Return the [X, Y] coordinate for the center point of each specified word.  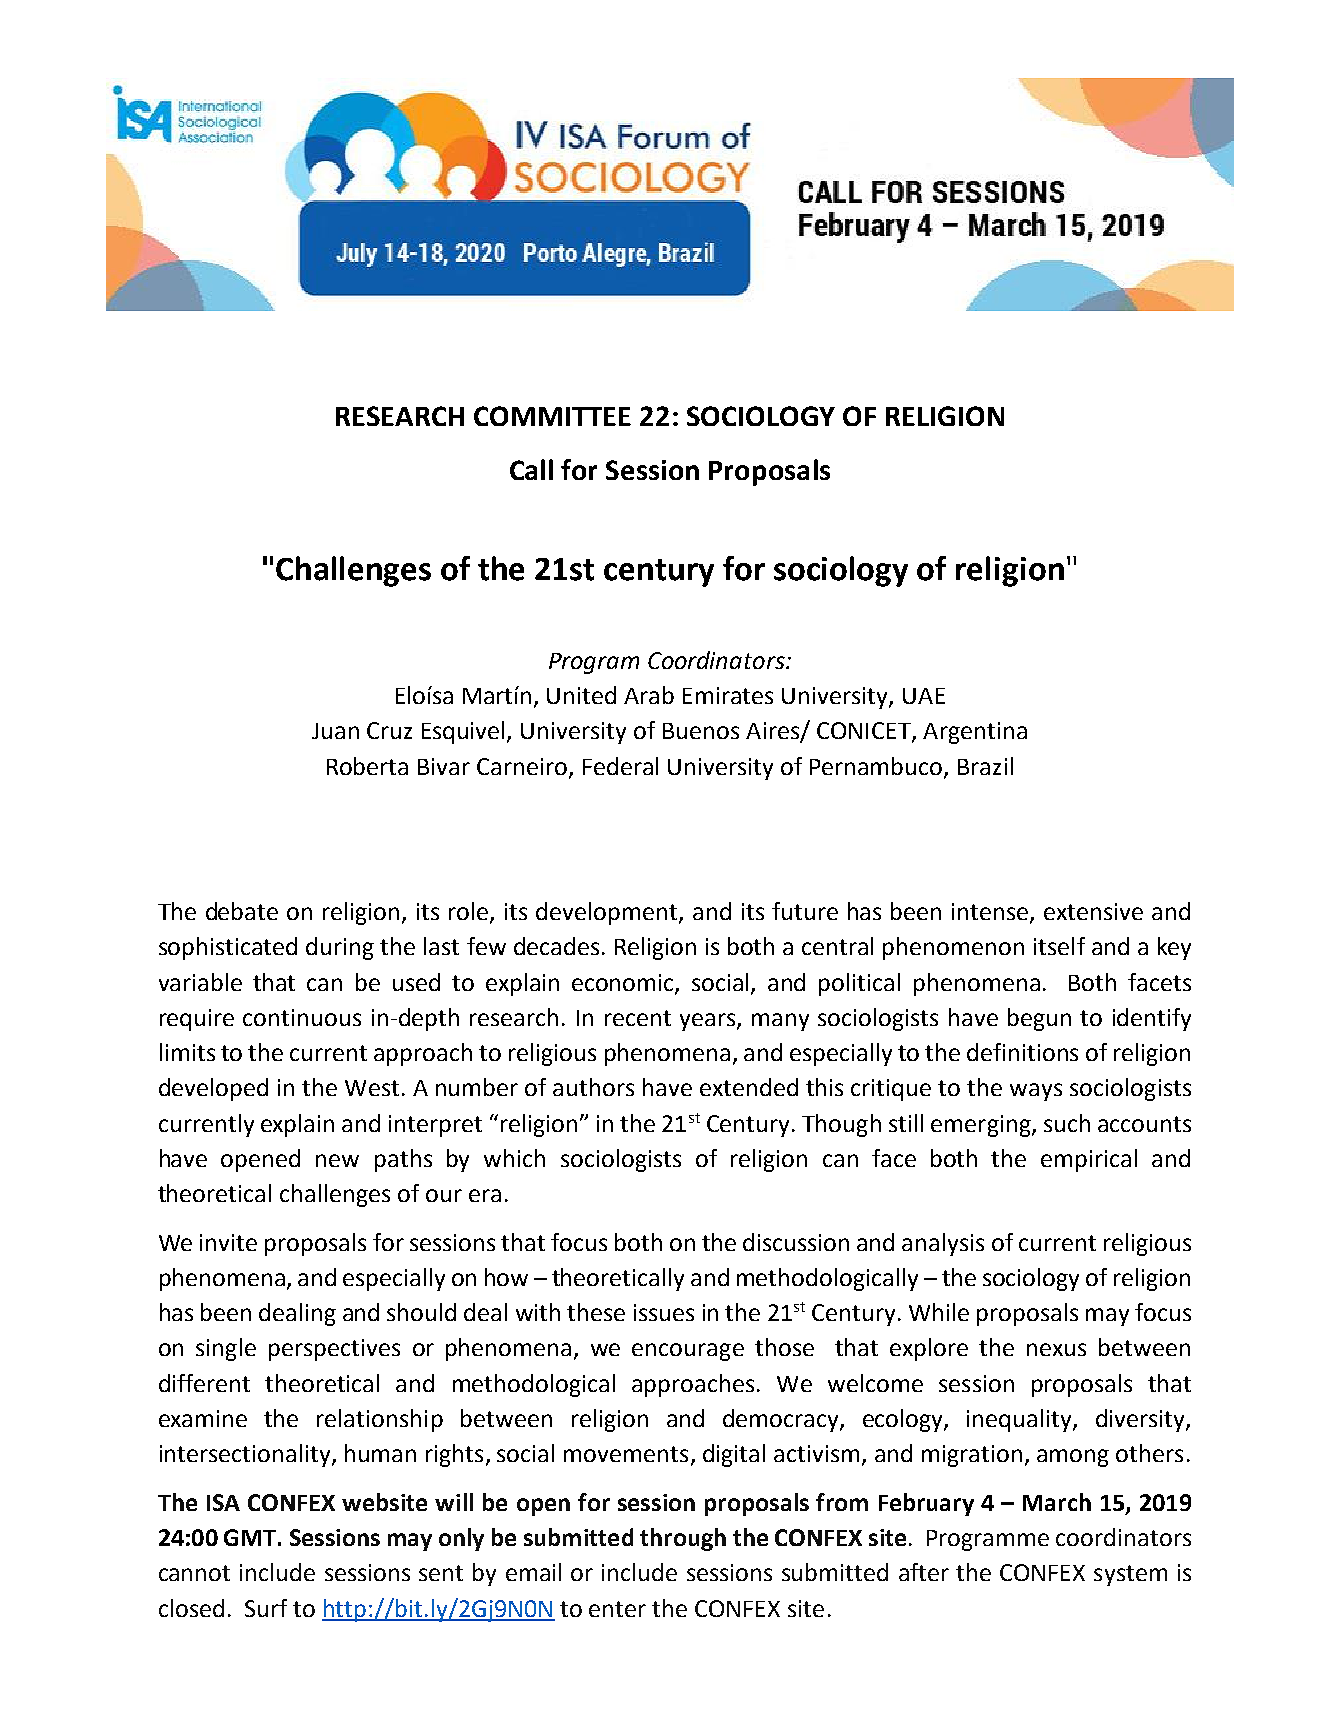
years [709, 1022]
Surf [266, 1608]
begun [1039, 1019]
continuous [302, 1017]
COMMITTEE [552, 416]
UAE [924, 696]
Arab [649, 695]
